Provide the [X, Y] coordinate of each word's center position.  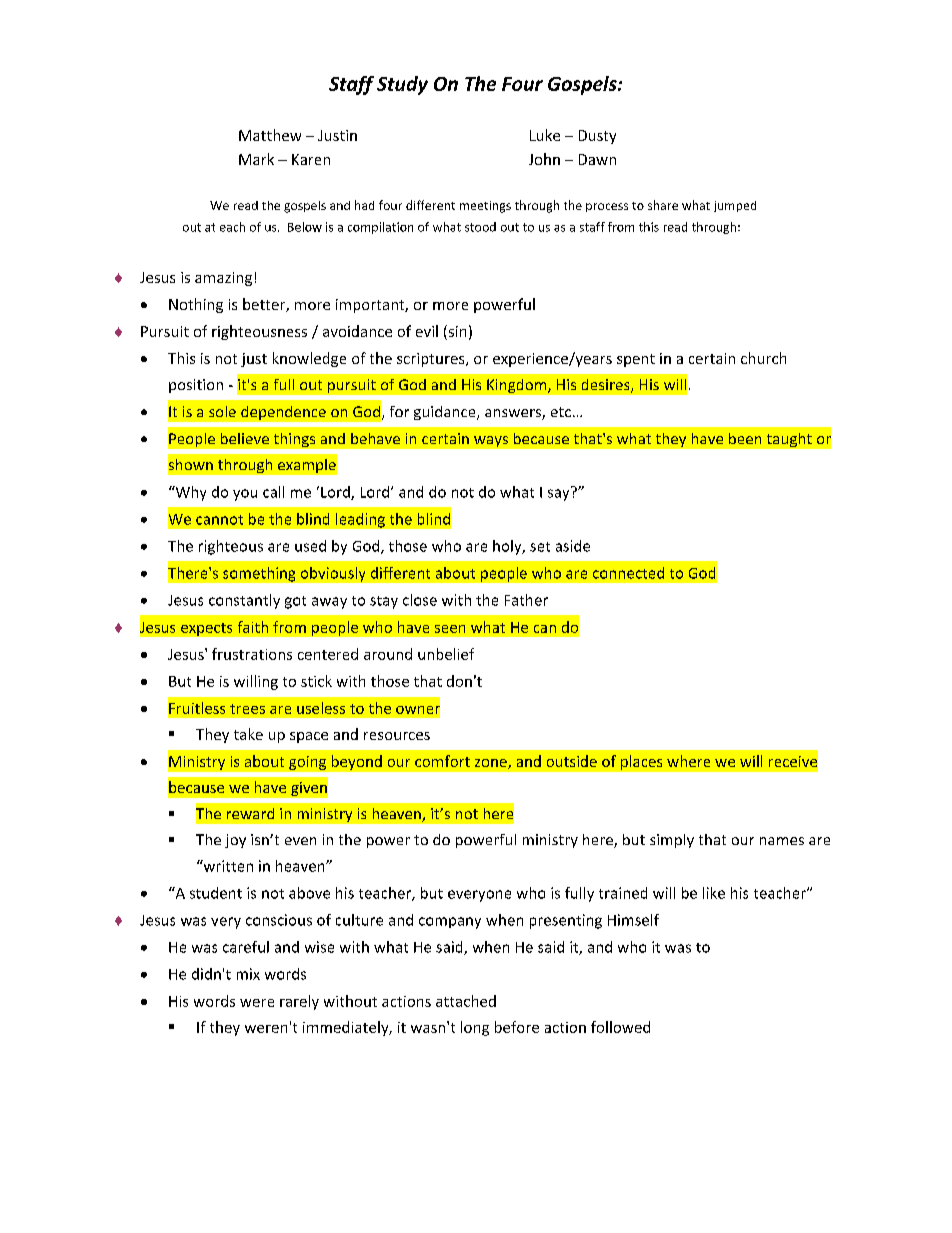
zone [492, 764]
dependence [283, 413]
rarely [299, 1002]
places [641, 762]
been [745, 438]
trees [247, 709]
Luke [545, 135]
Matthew [270, 135]
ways [491, 441]
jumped [735, 206]
